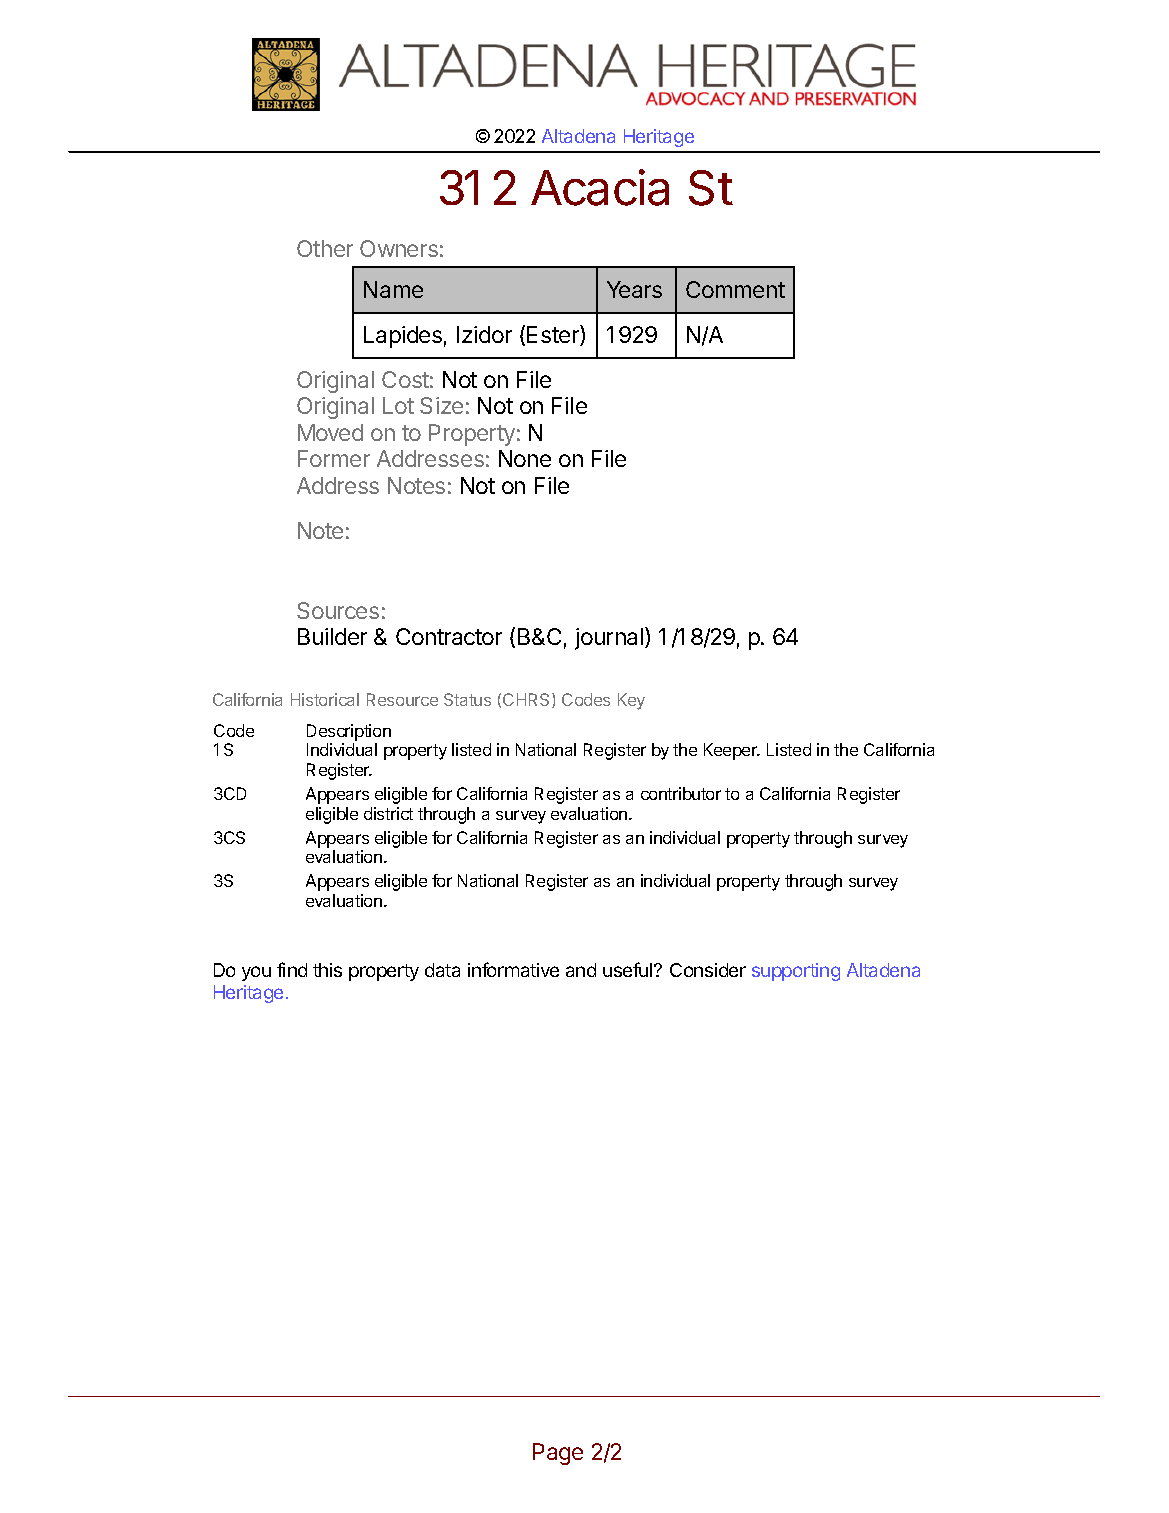 The width and height of the image is (1169, 1513). I want to click on Page, so click(558, 1454).
